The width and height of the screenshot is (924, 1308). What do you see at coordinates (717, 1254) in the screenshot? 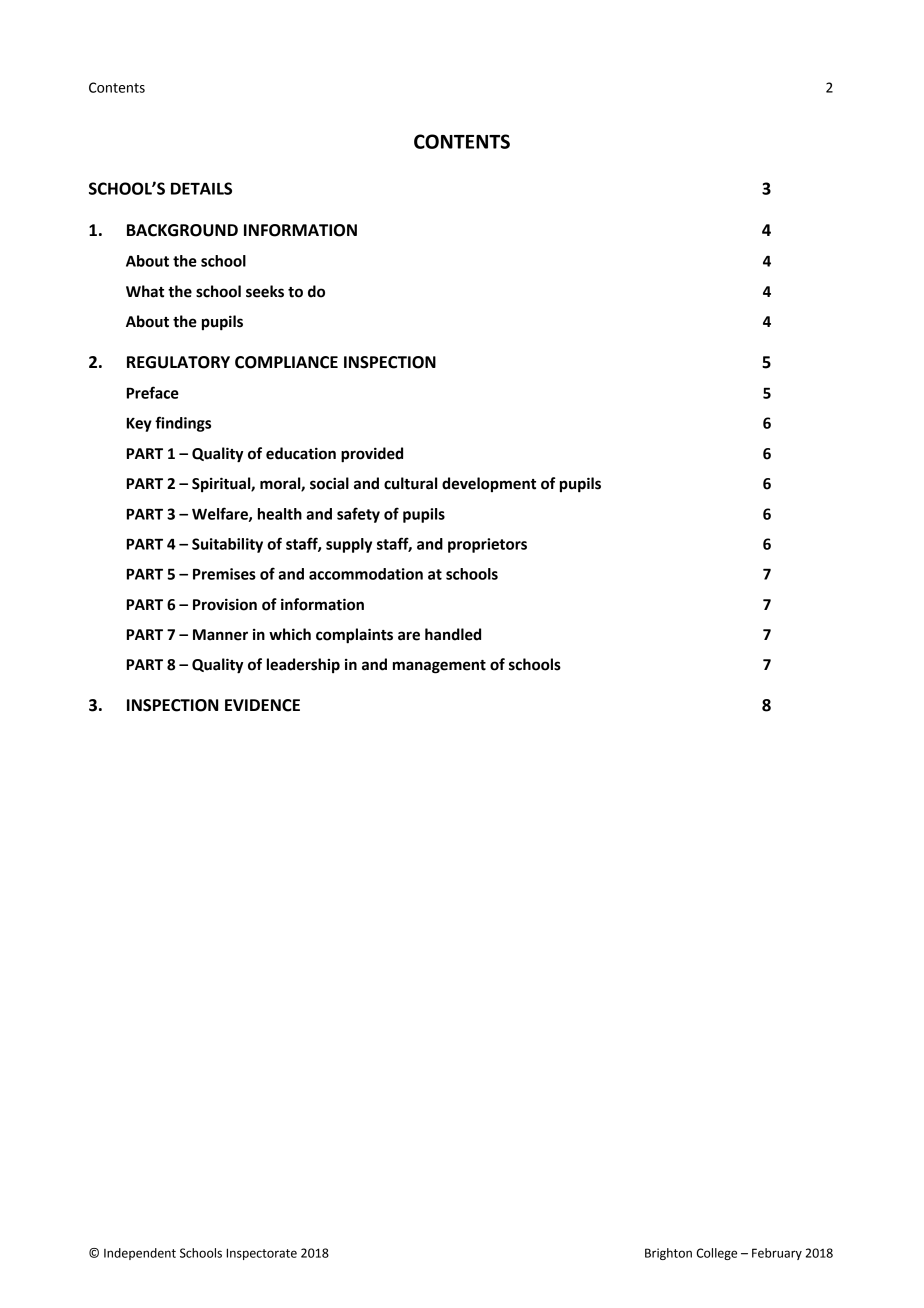
I see `College` at bounding box center [717, 1254].
